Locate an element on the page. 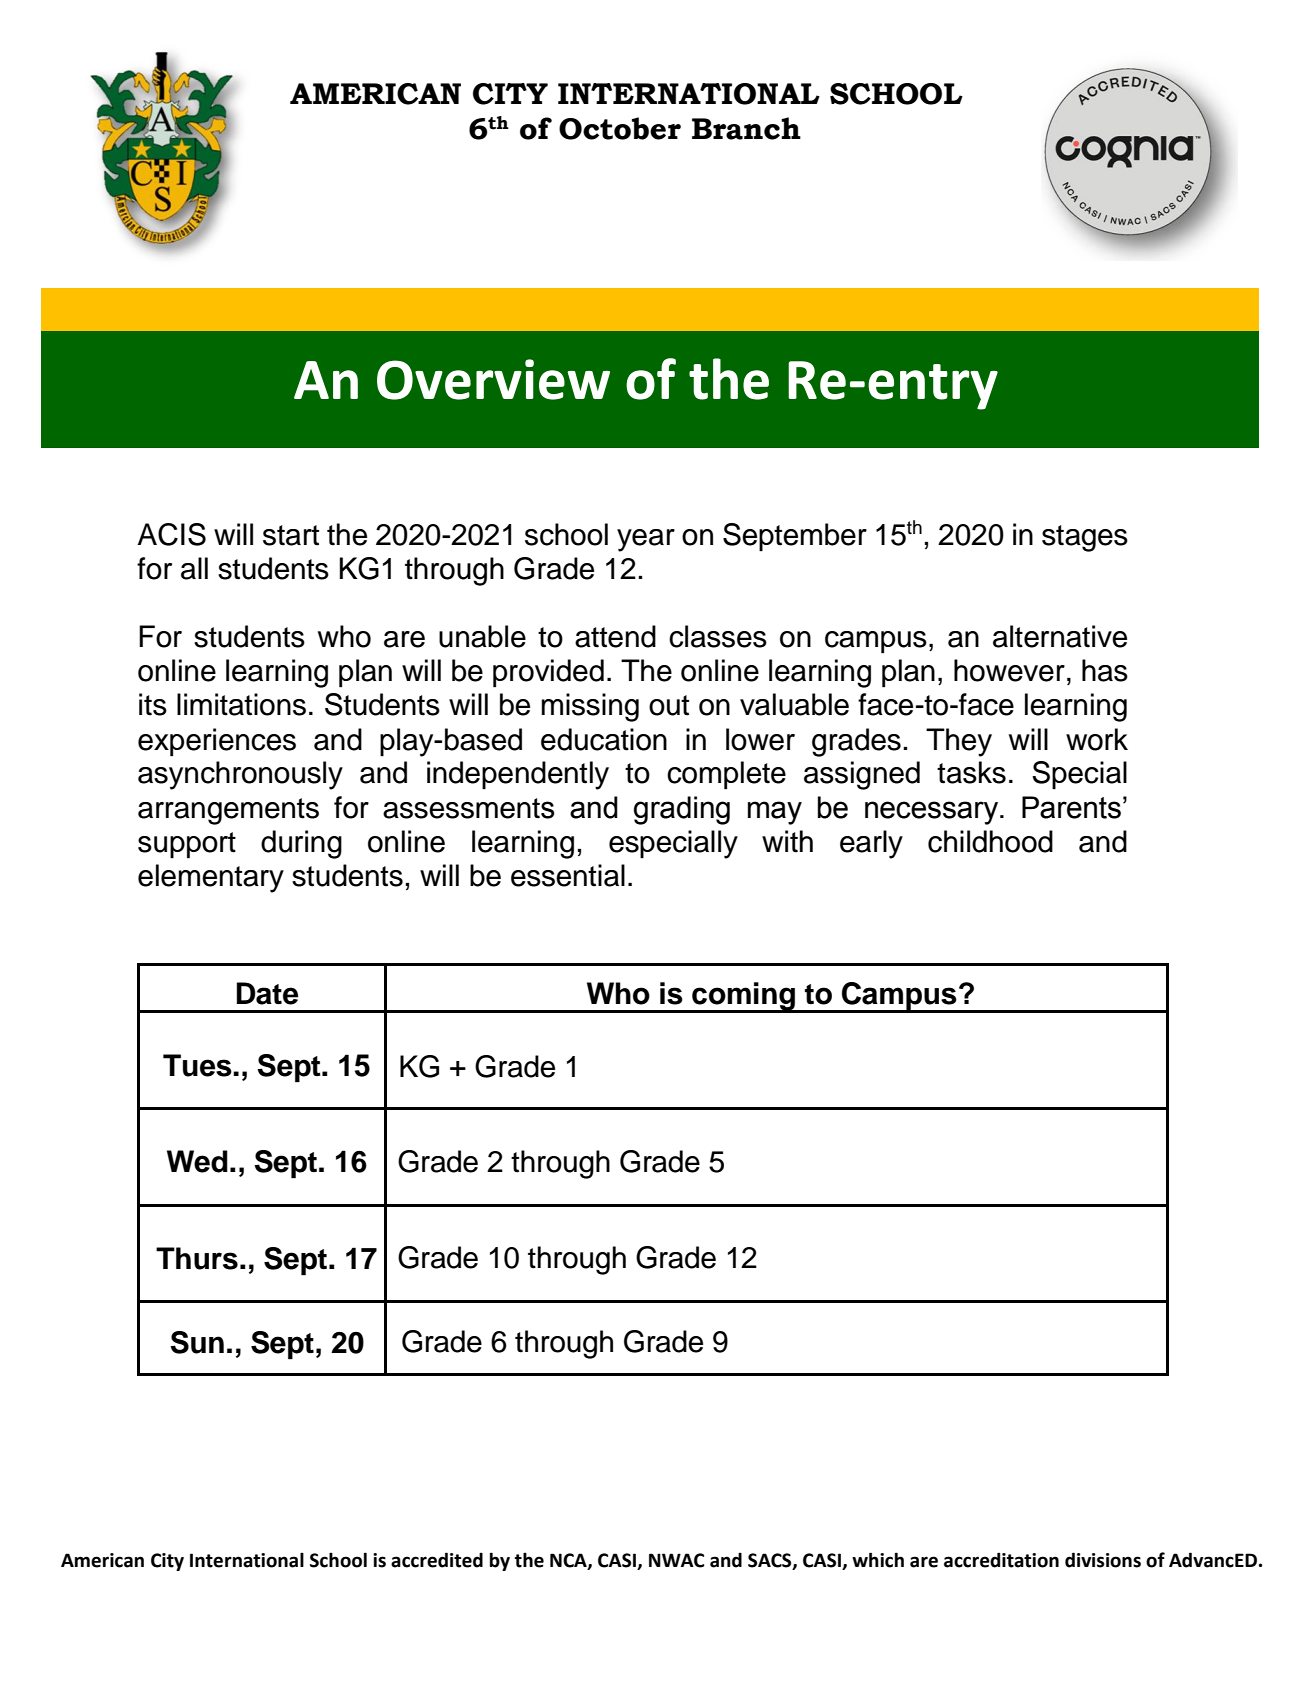  which is located at coordinates (878, 1560).
